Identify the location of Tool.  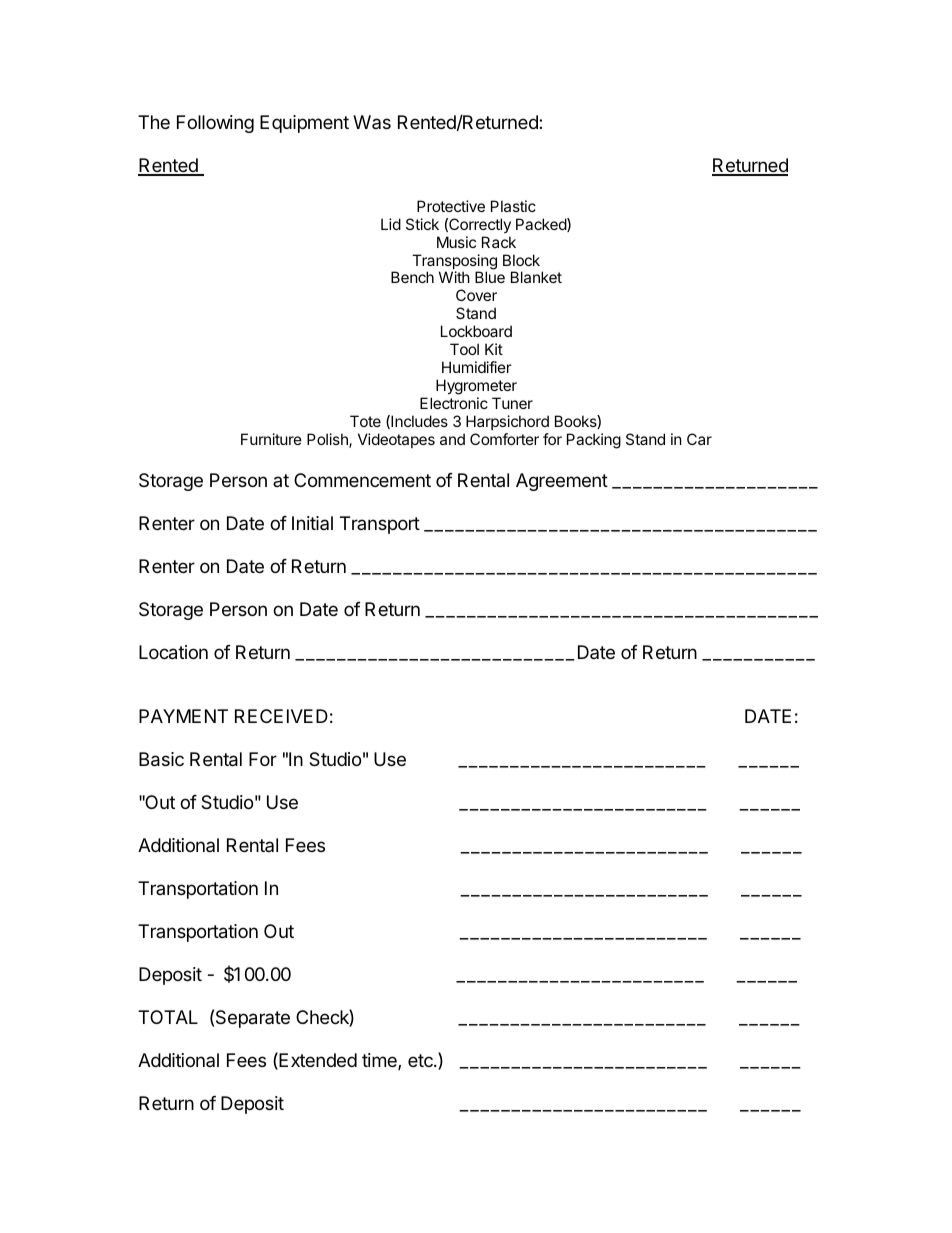
(464, 349).
